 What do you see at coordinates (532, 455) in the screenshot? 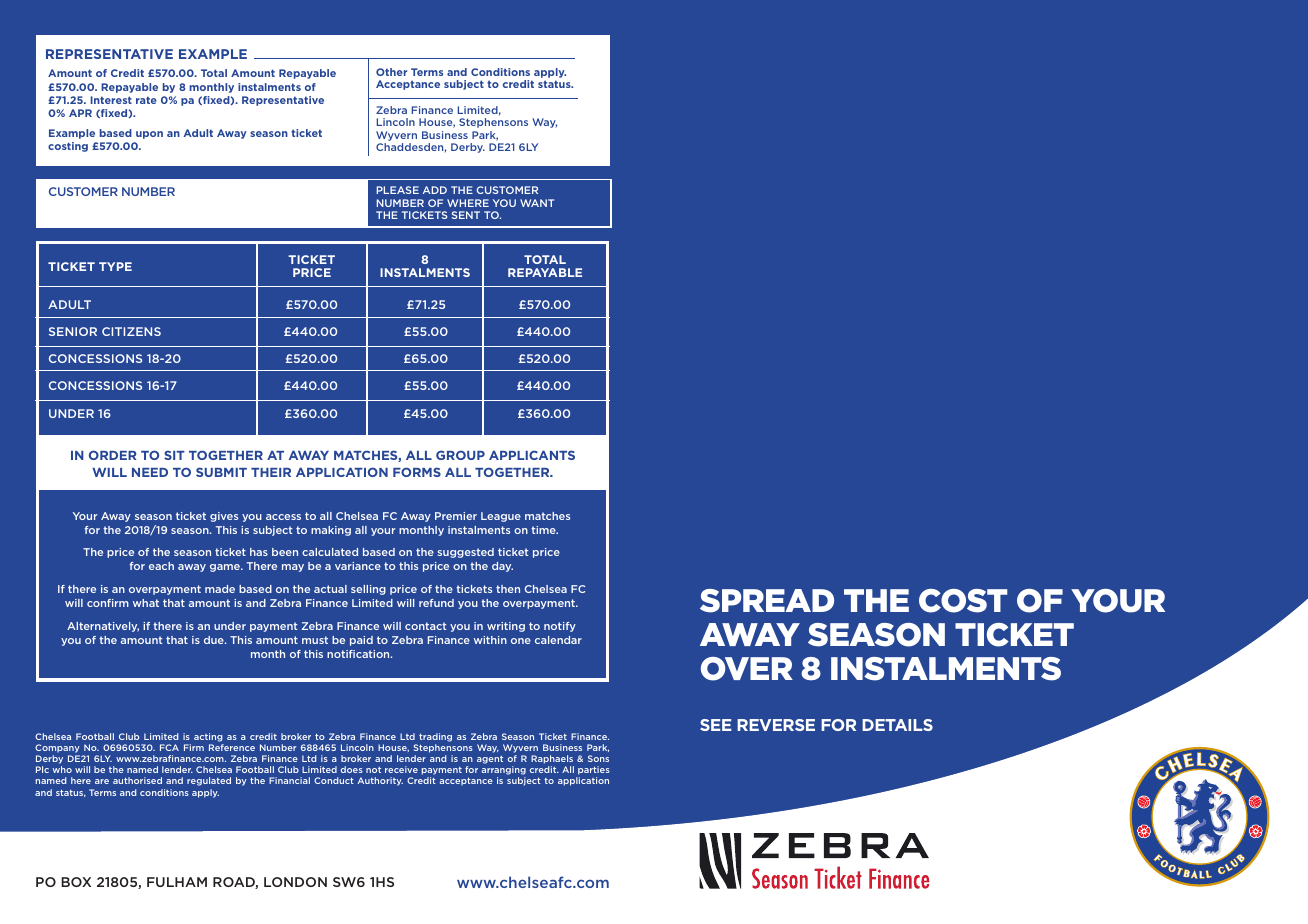
I see `APPLICANTS` at bounding box center [532, 455].
